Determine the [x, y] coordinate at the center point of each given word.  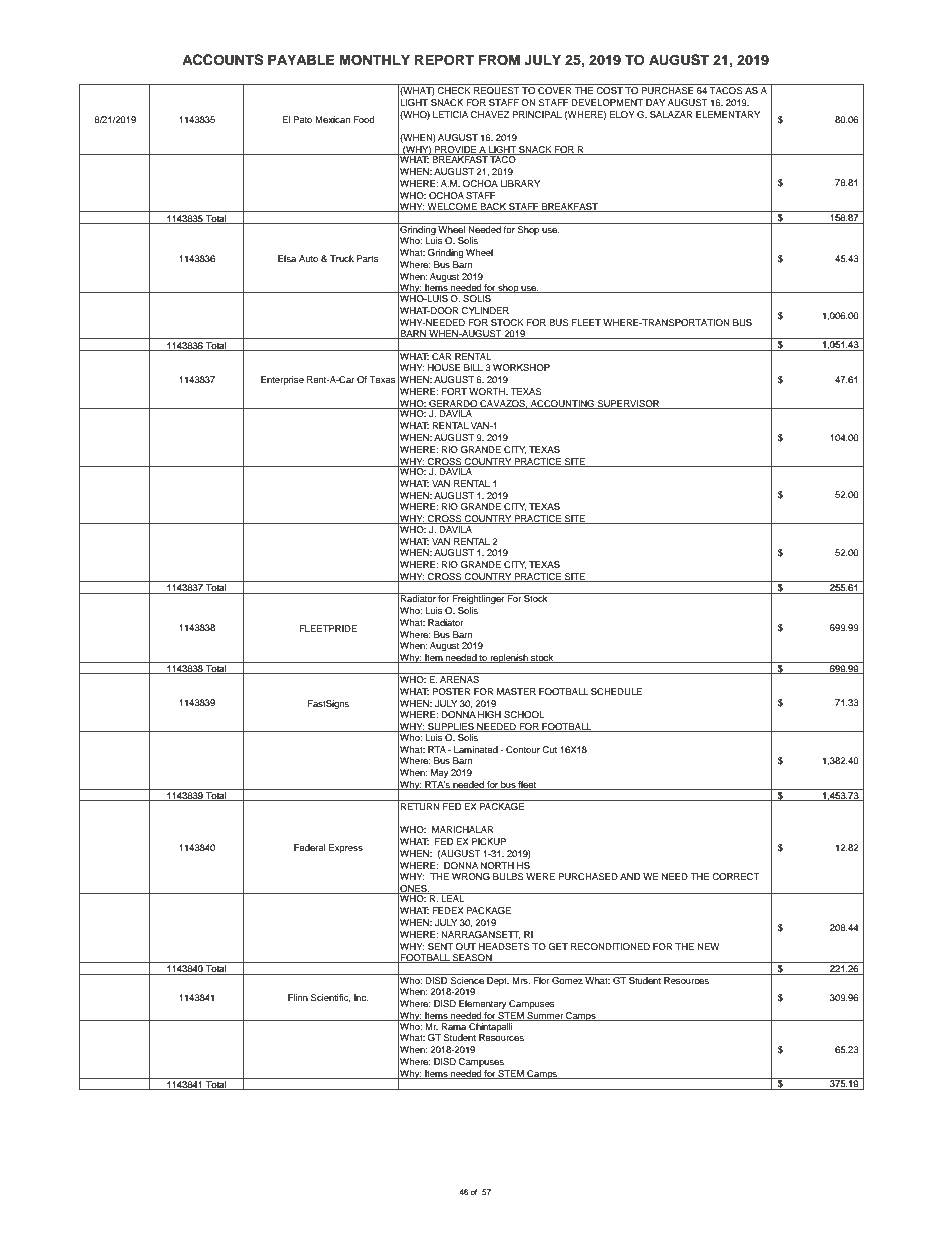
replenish [509, 658]
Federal [310, 847]
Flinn [298, 997]
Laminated [476, 749]
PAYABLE [301, 59]
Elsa [287, 258]
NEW [708, 946]
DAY [655, 102]
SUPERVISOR [628, 404]
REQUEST [496, 89]
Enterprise [282, 380]
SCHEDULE [616, 691]
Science [467, 979]
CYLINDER [485, 310]
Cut [549, 749]
